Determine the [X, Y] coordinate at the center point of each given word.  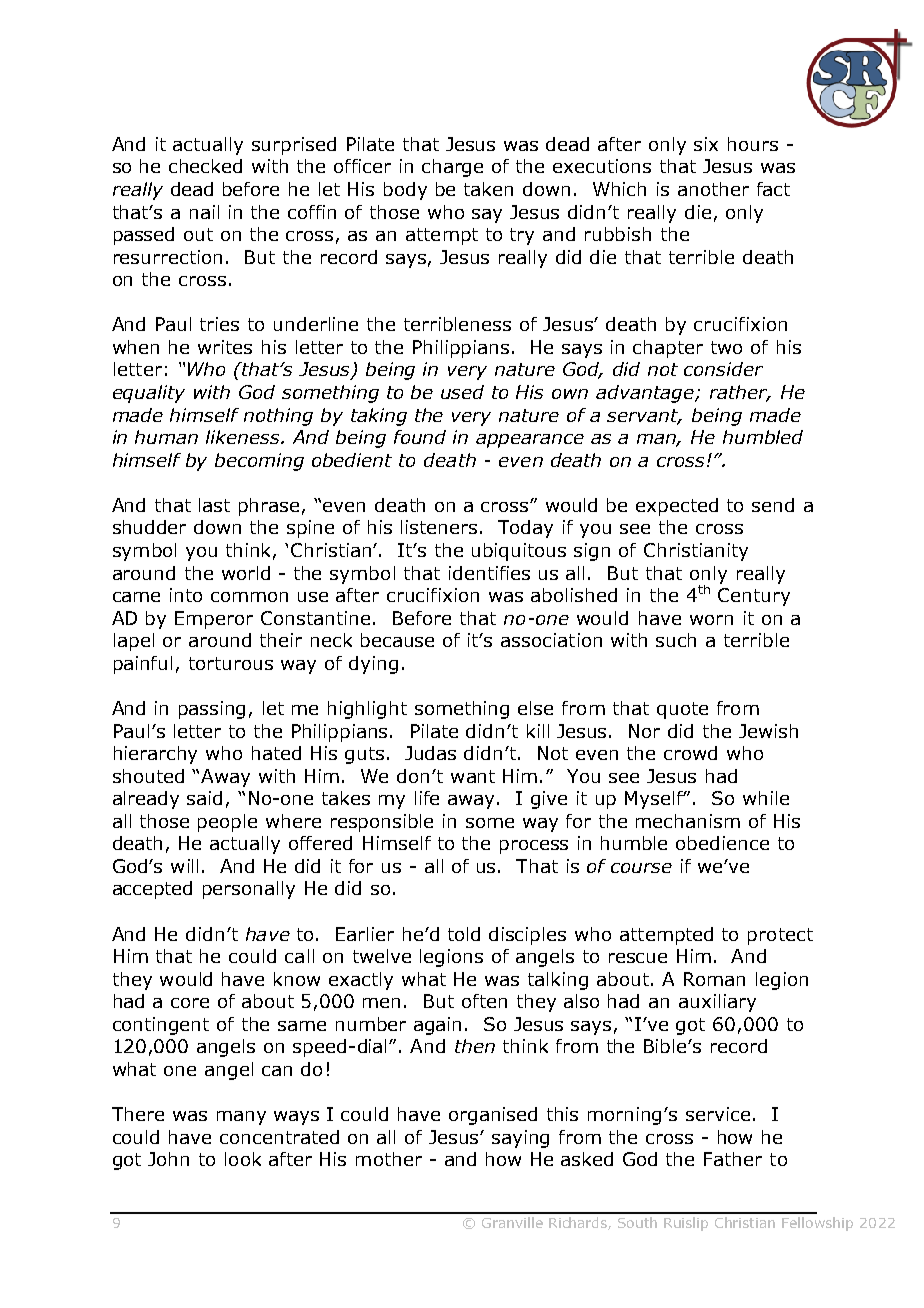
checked [205, 166]
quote [682, 710]
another [713, 189]
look [243, 1159]
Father [733, 1159]
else [535, 708]
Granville [512, 1222]
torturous [231, 663]
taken [488, 189]
